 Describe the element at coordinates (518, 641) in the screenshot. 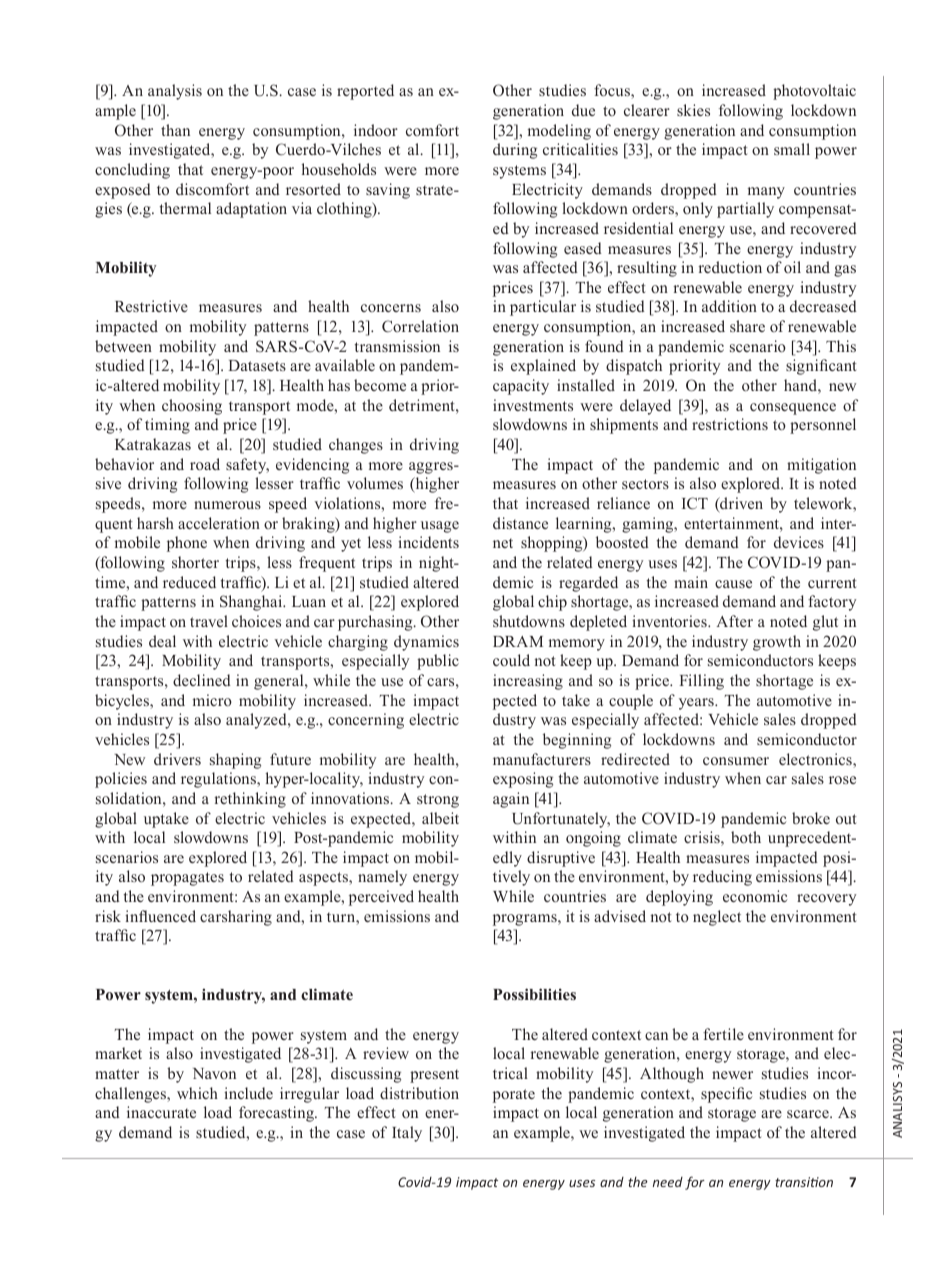

I see `DRAM` at that location.
